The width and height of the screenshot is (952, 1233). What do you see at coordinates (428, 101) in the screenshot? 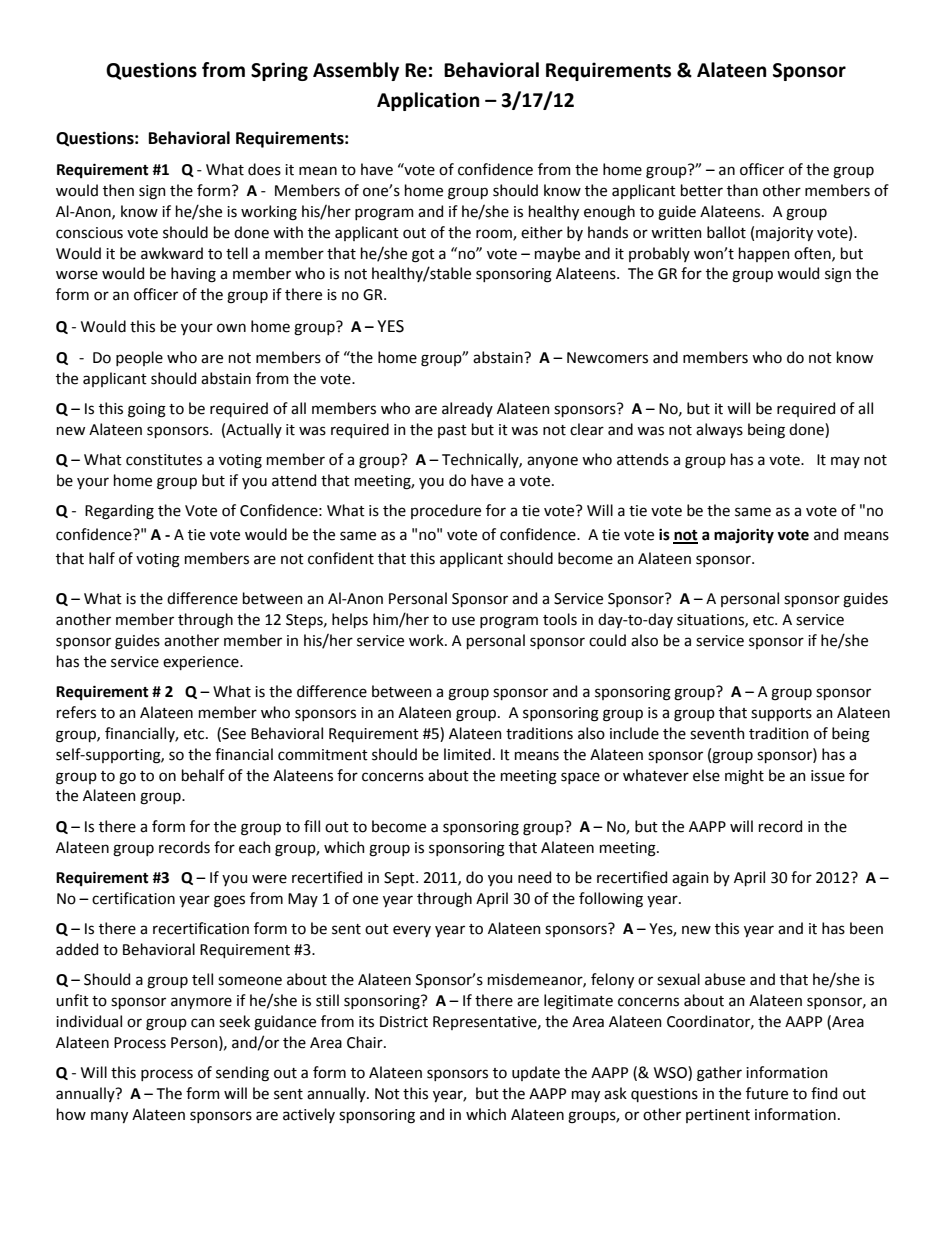
I see `Application` at bounding box center [428, 101].
